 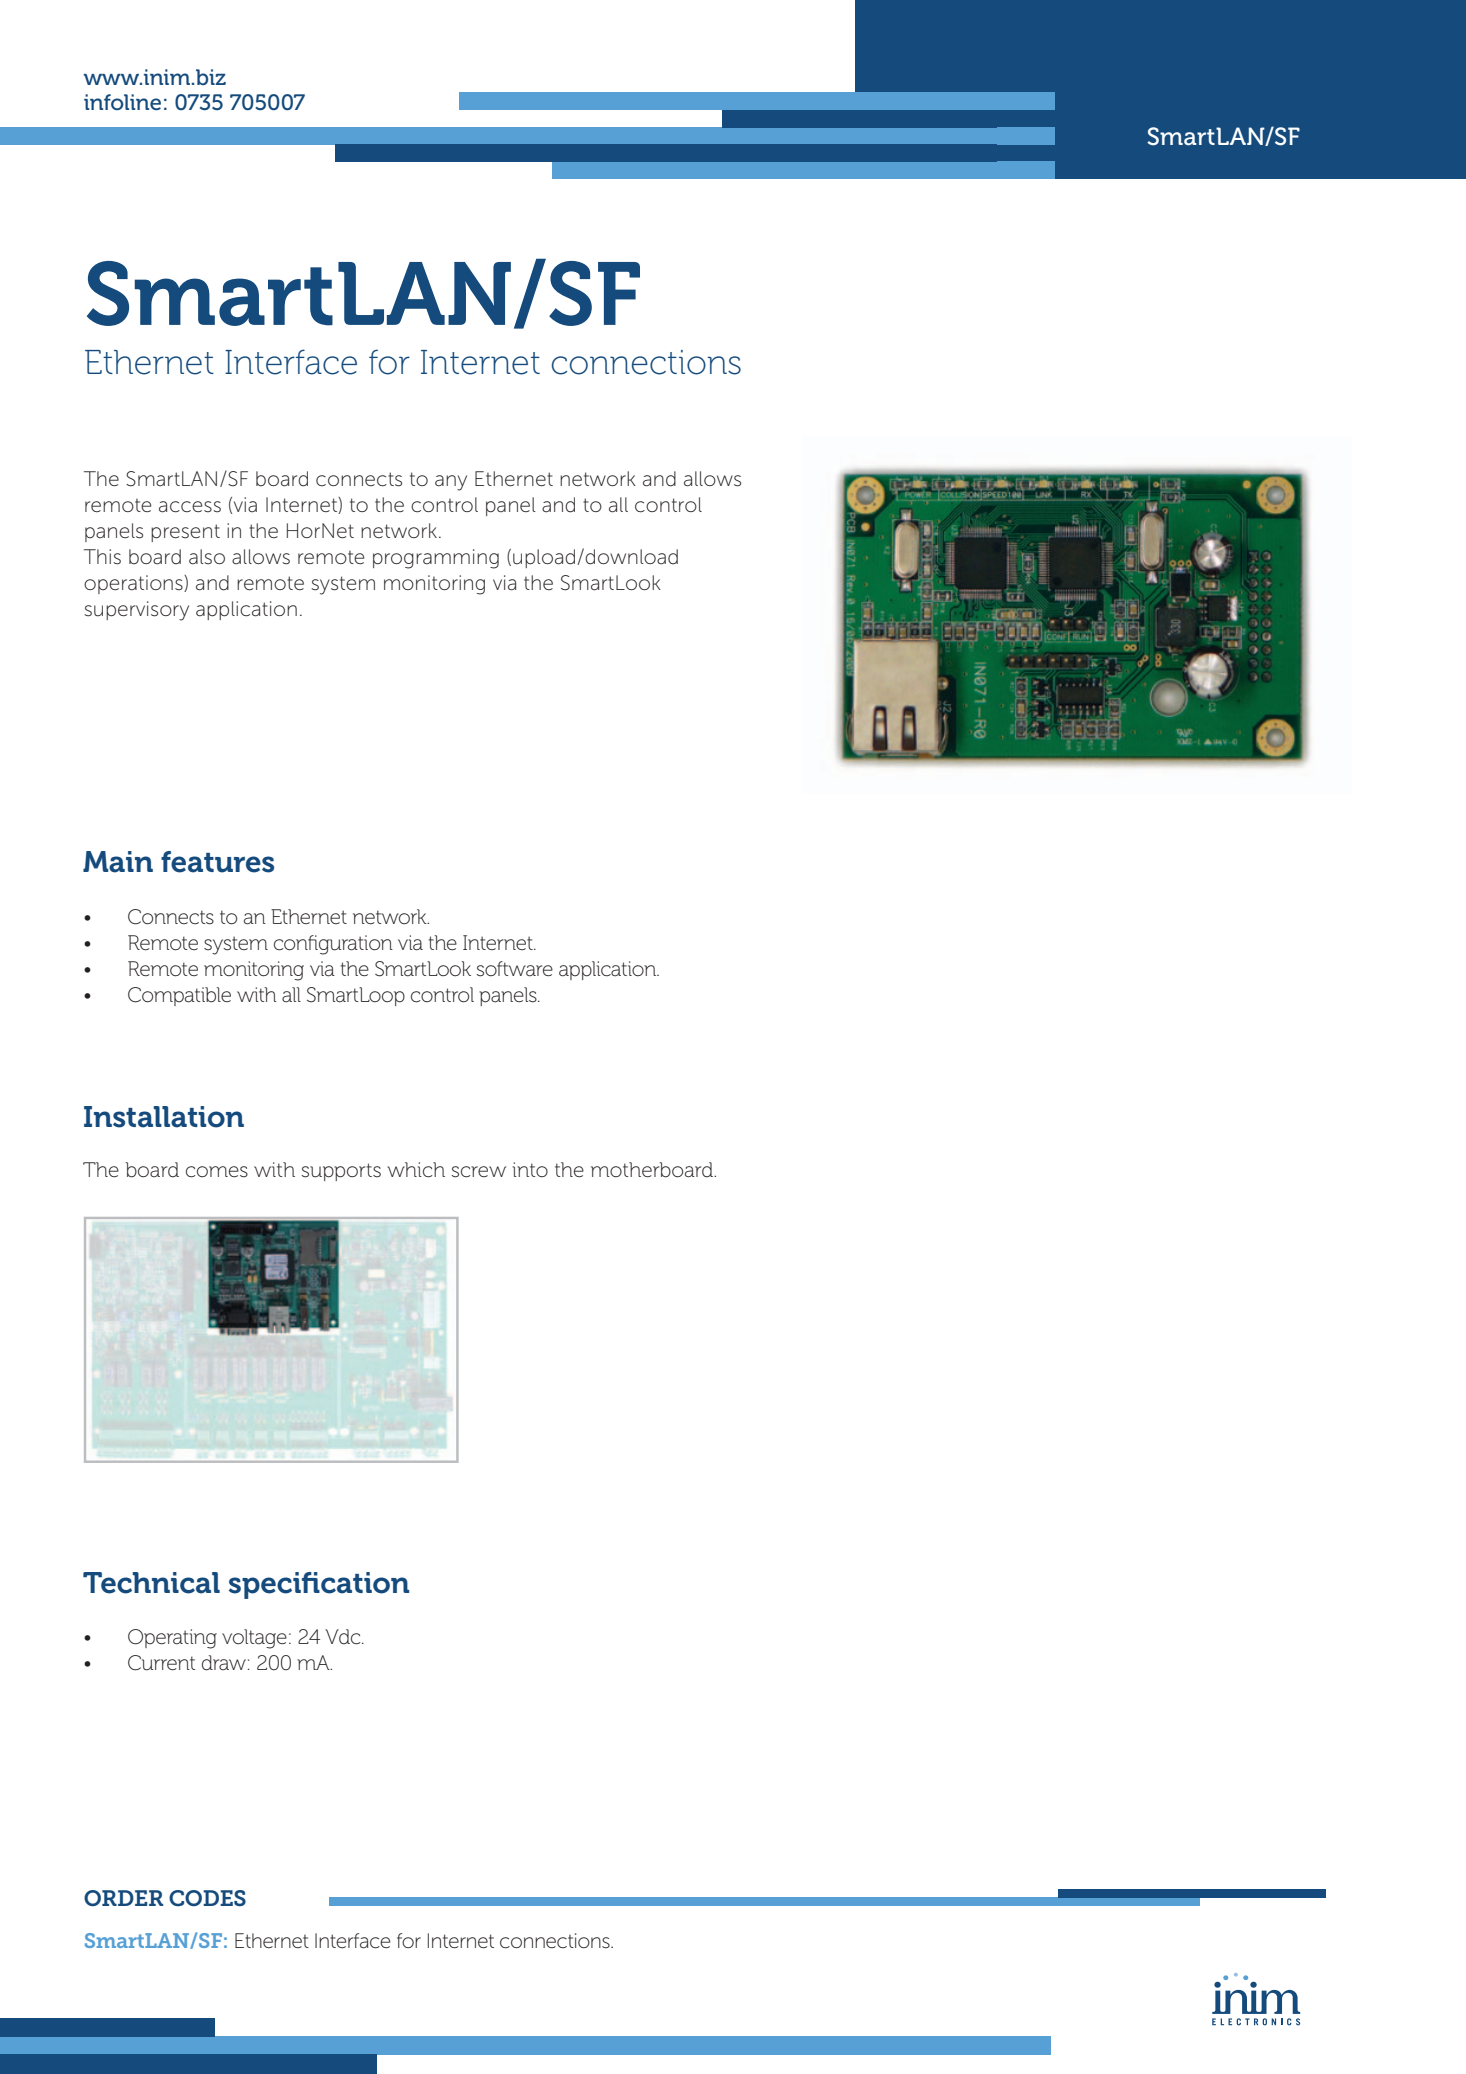 I want to click on CODES, so click(x=207, y=1898).
